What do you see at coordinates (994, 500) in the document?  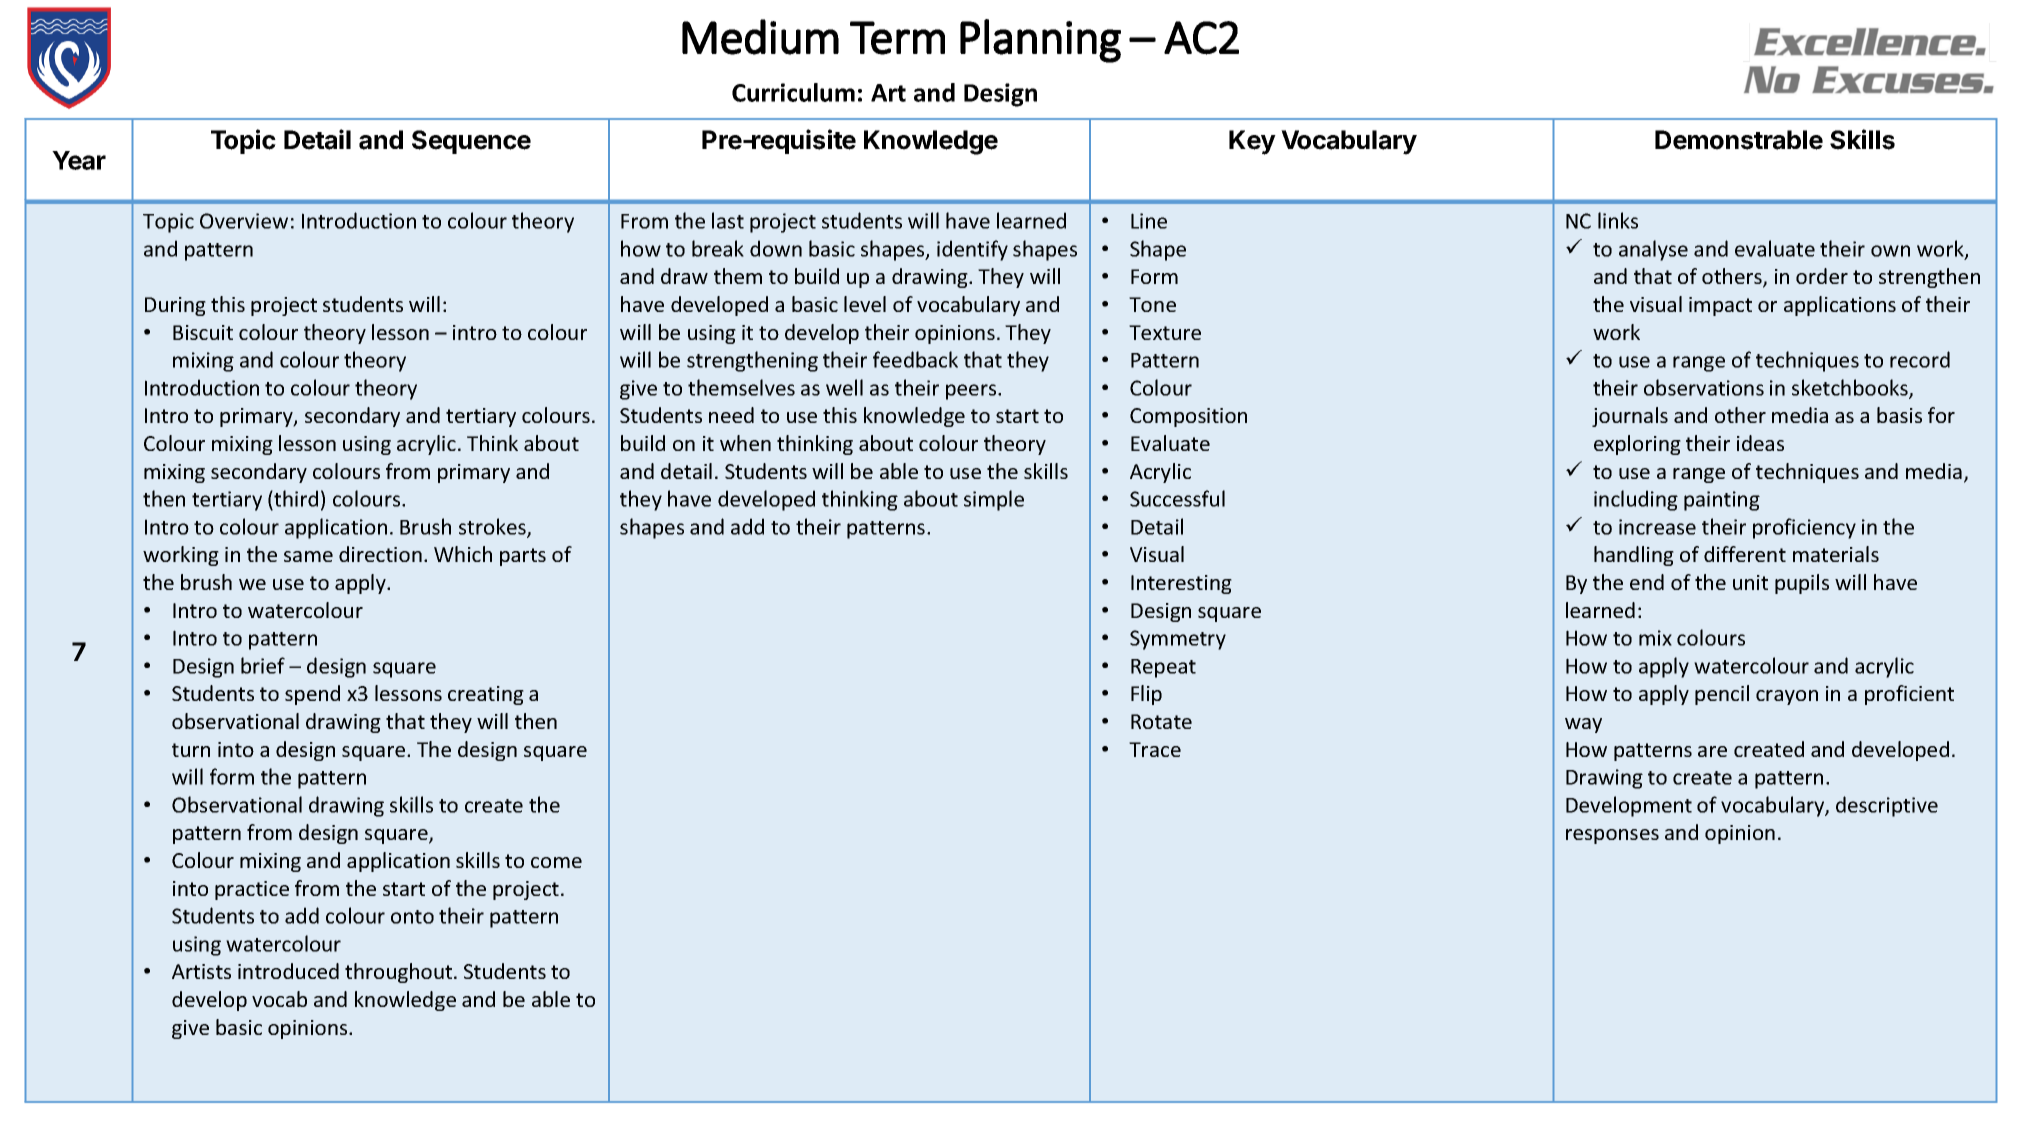 I see `simple` at bounding box center [994, 500].
